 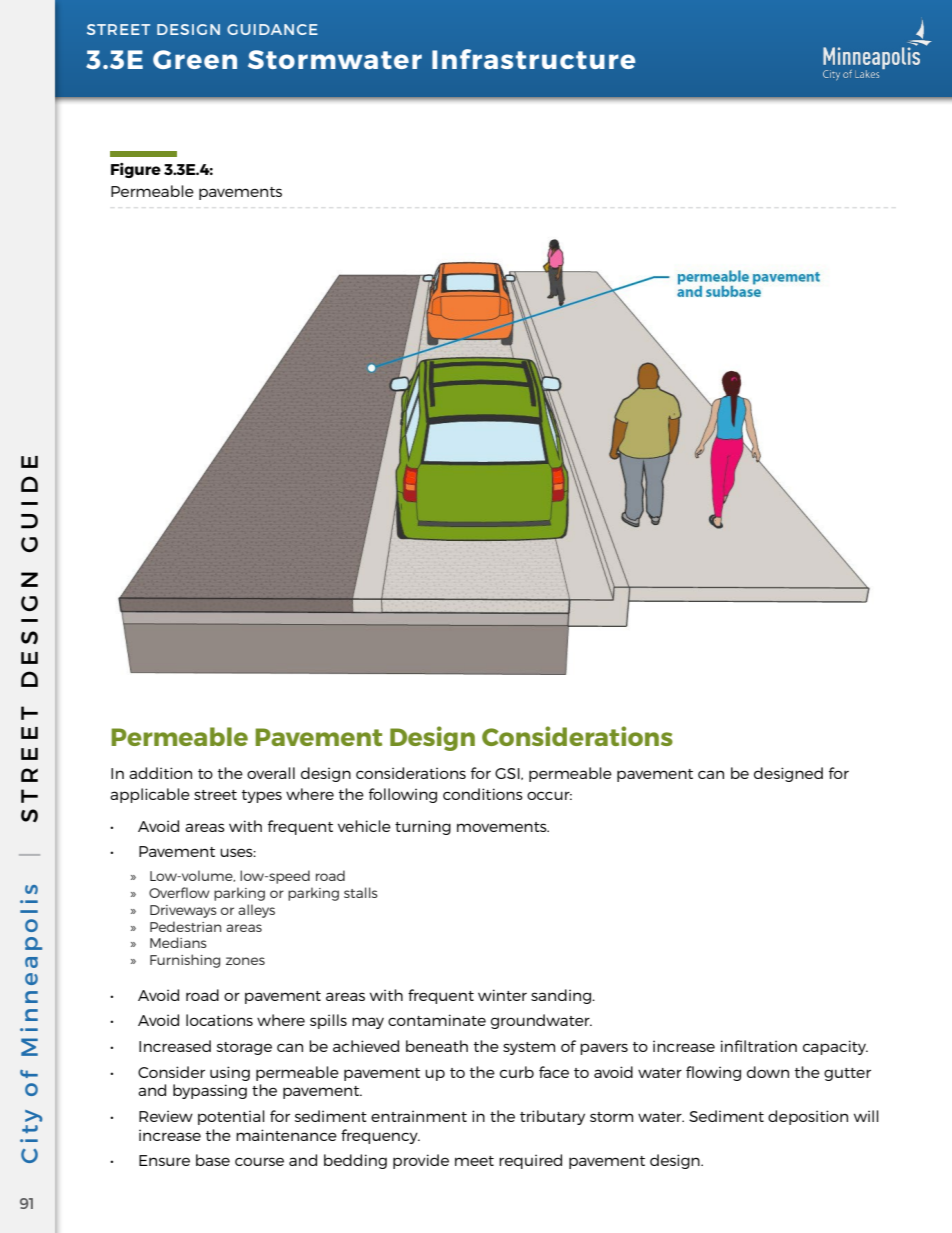 What do you see at coordinates (272, 29) in the image?
I see `GUIDANCE` at bounding box center [272, 29].
